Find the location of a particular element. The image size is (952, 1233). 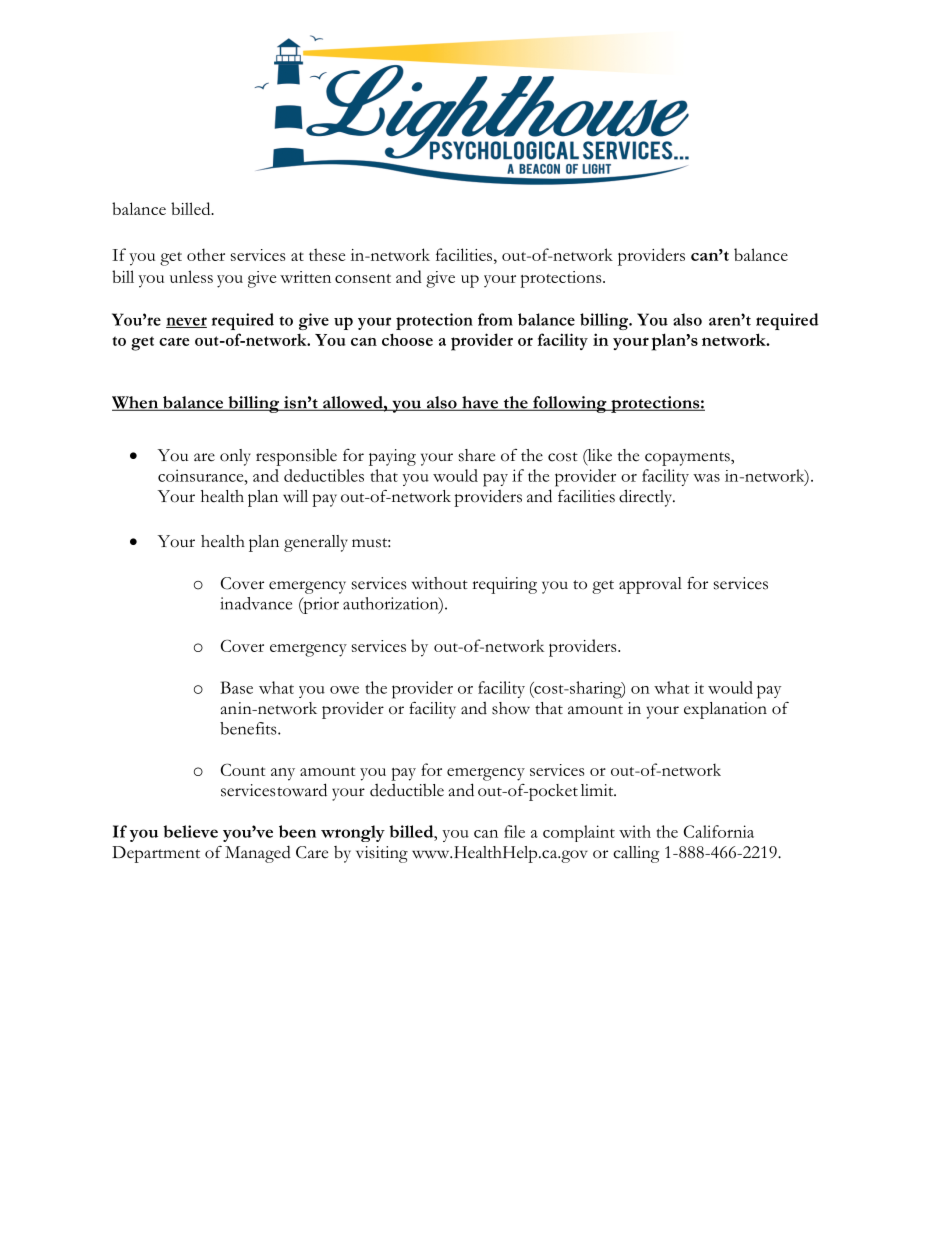

consent is located at coordinates (363, 278).
